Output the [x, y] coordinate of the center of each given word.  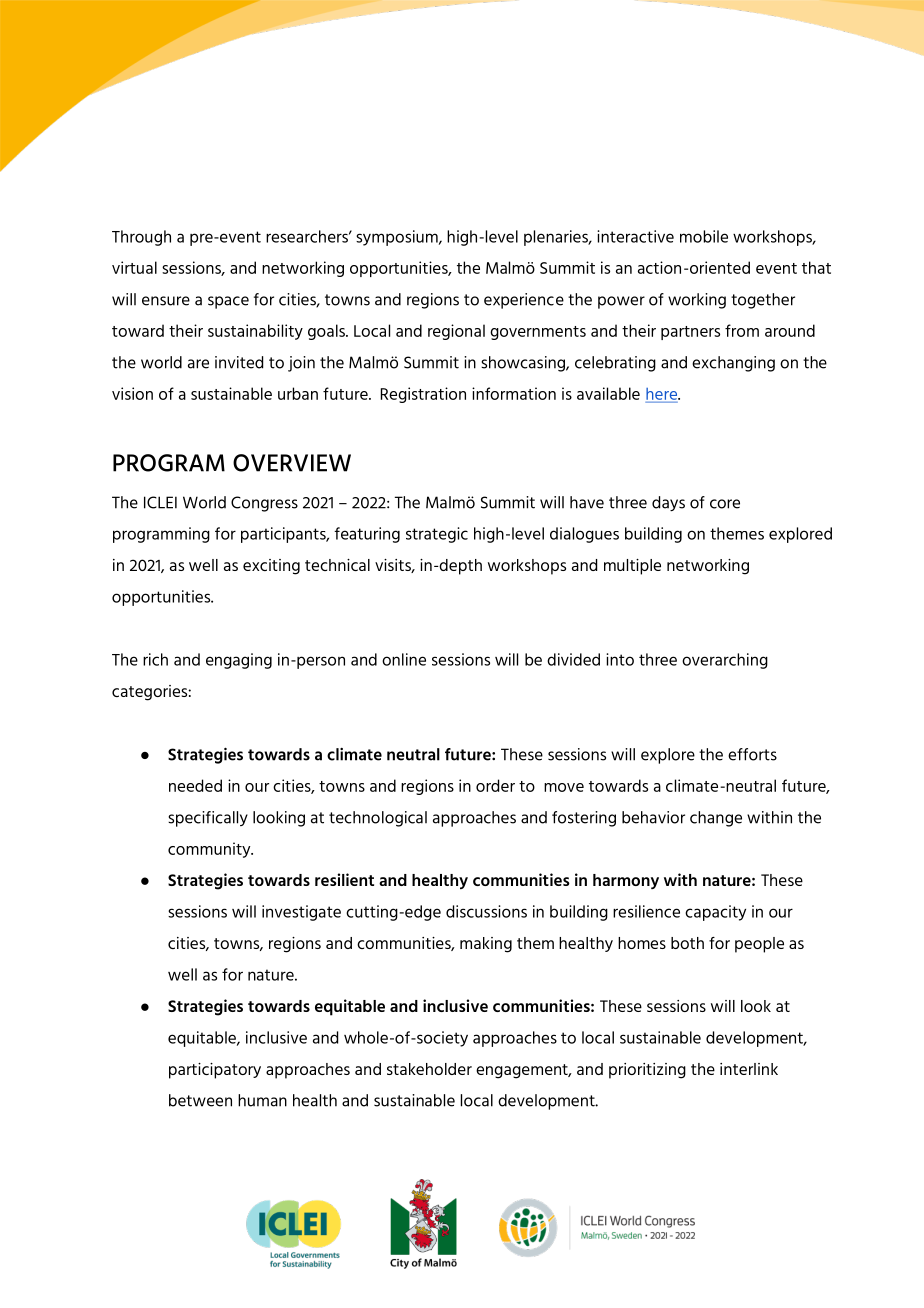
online [404, 659]
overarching [725, 661]
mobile [704, 236]
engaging [239, 661]
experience [524, 301]
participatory [215, 1071]
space [228, 302]
